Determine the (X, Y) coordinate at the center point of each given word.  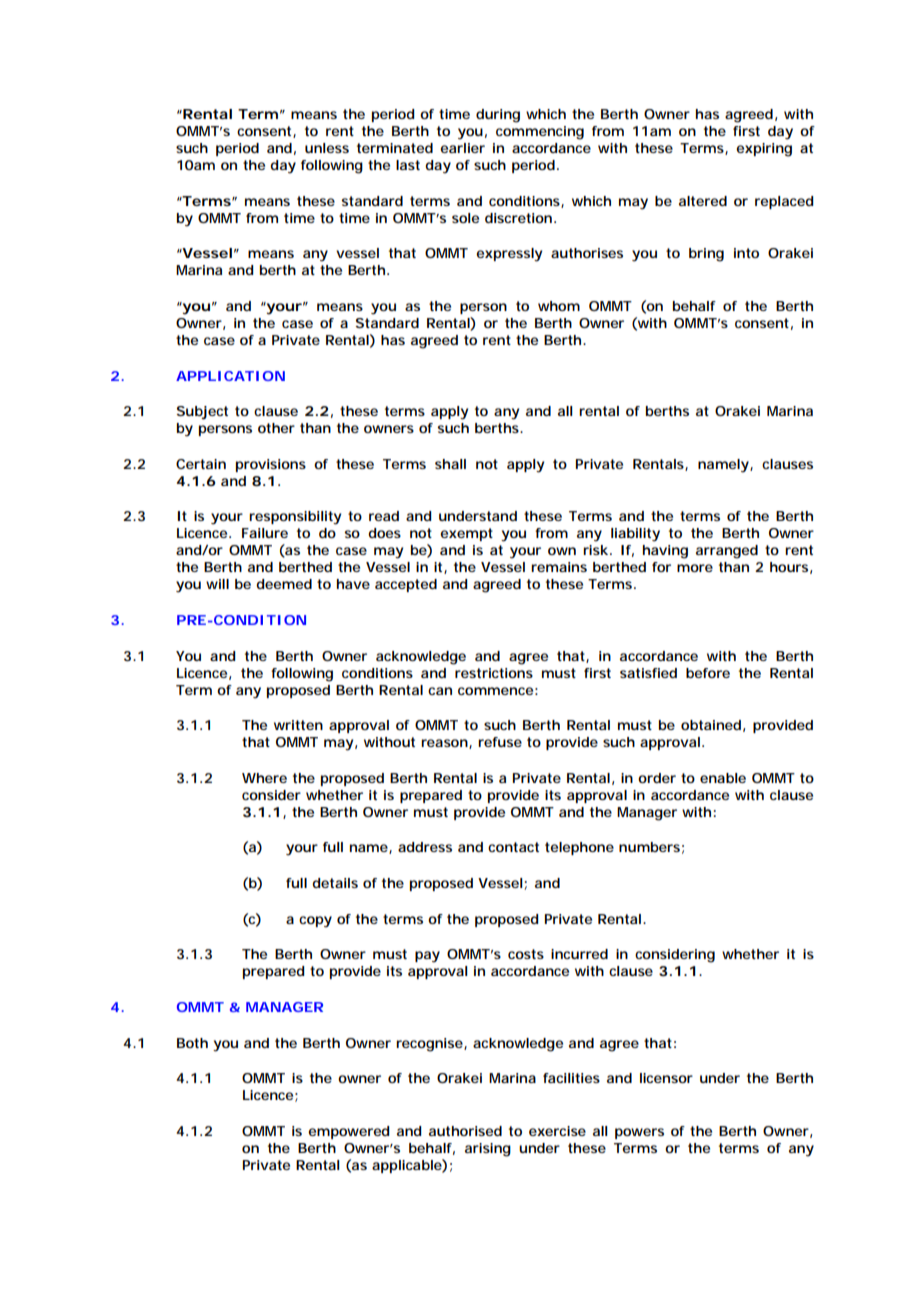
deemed (284, 584)
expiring (764, 150)
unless (327, 148)
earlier (462, 148)
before (708, 673)
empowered (349, 1132)
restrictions (494, 673)
